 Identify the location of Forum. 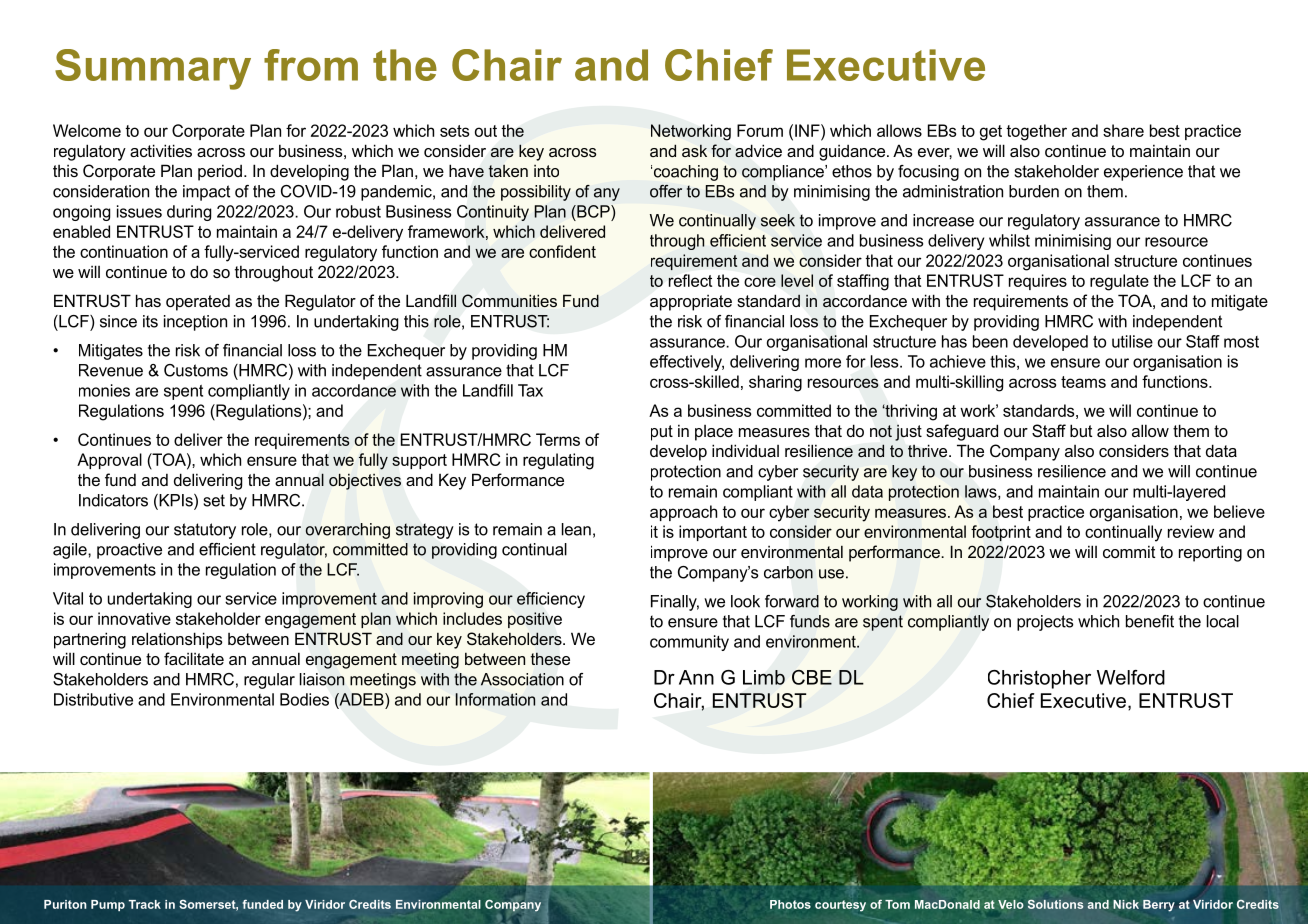
(760, 130).
